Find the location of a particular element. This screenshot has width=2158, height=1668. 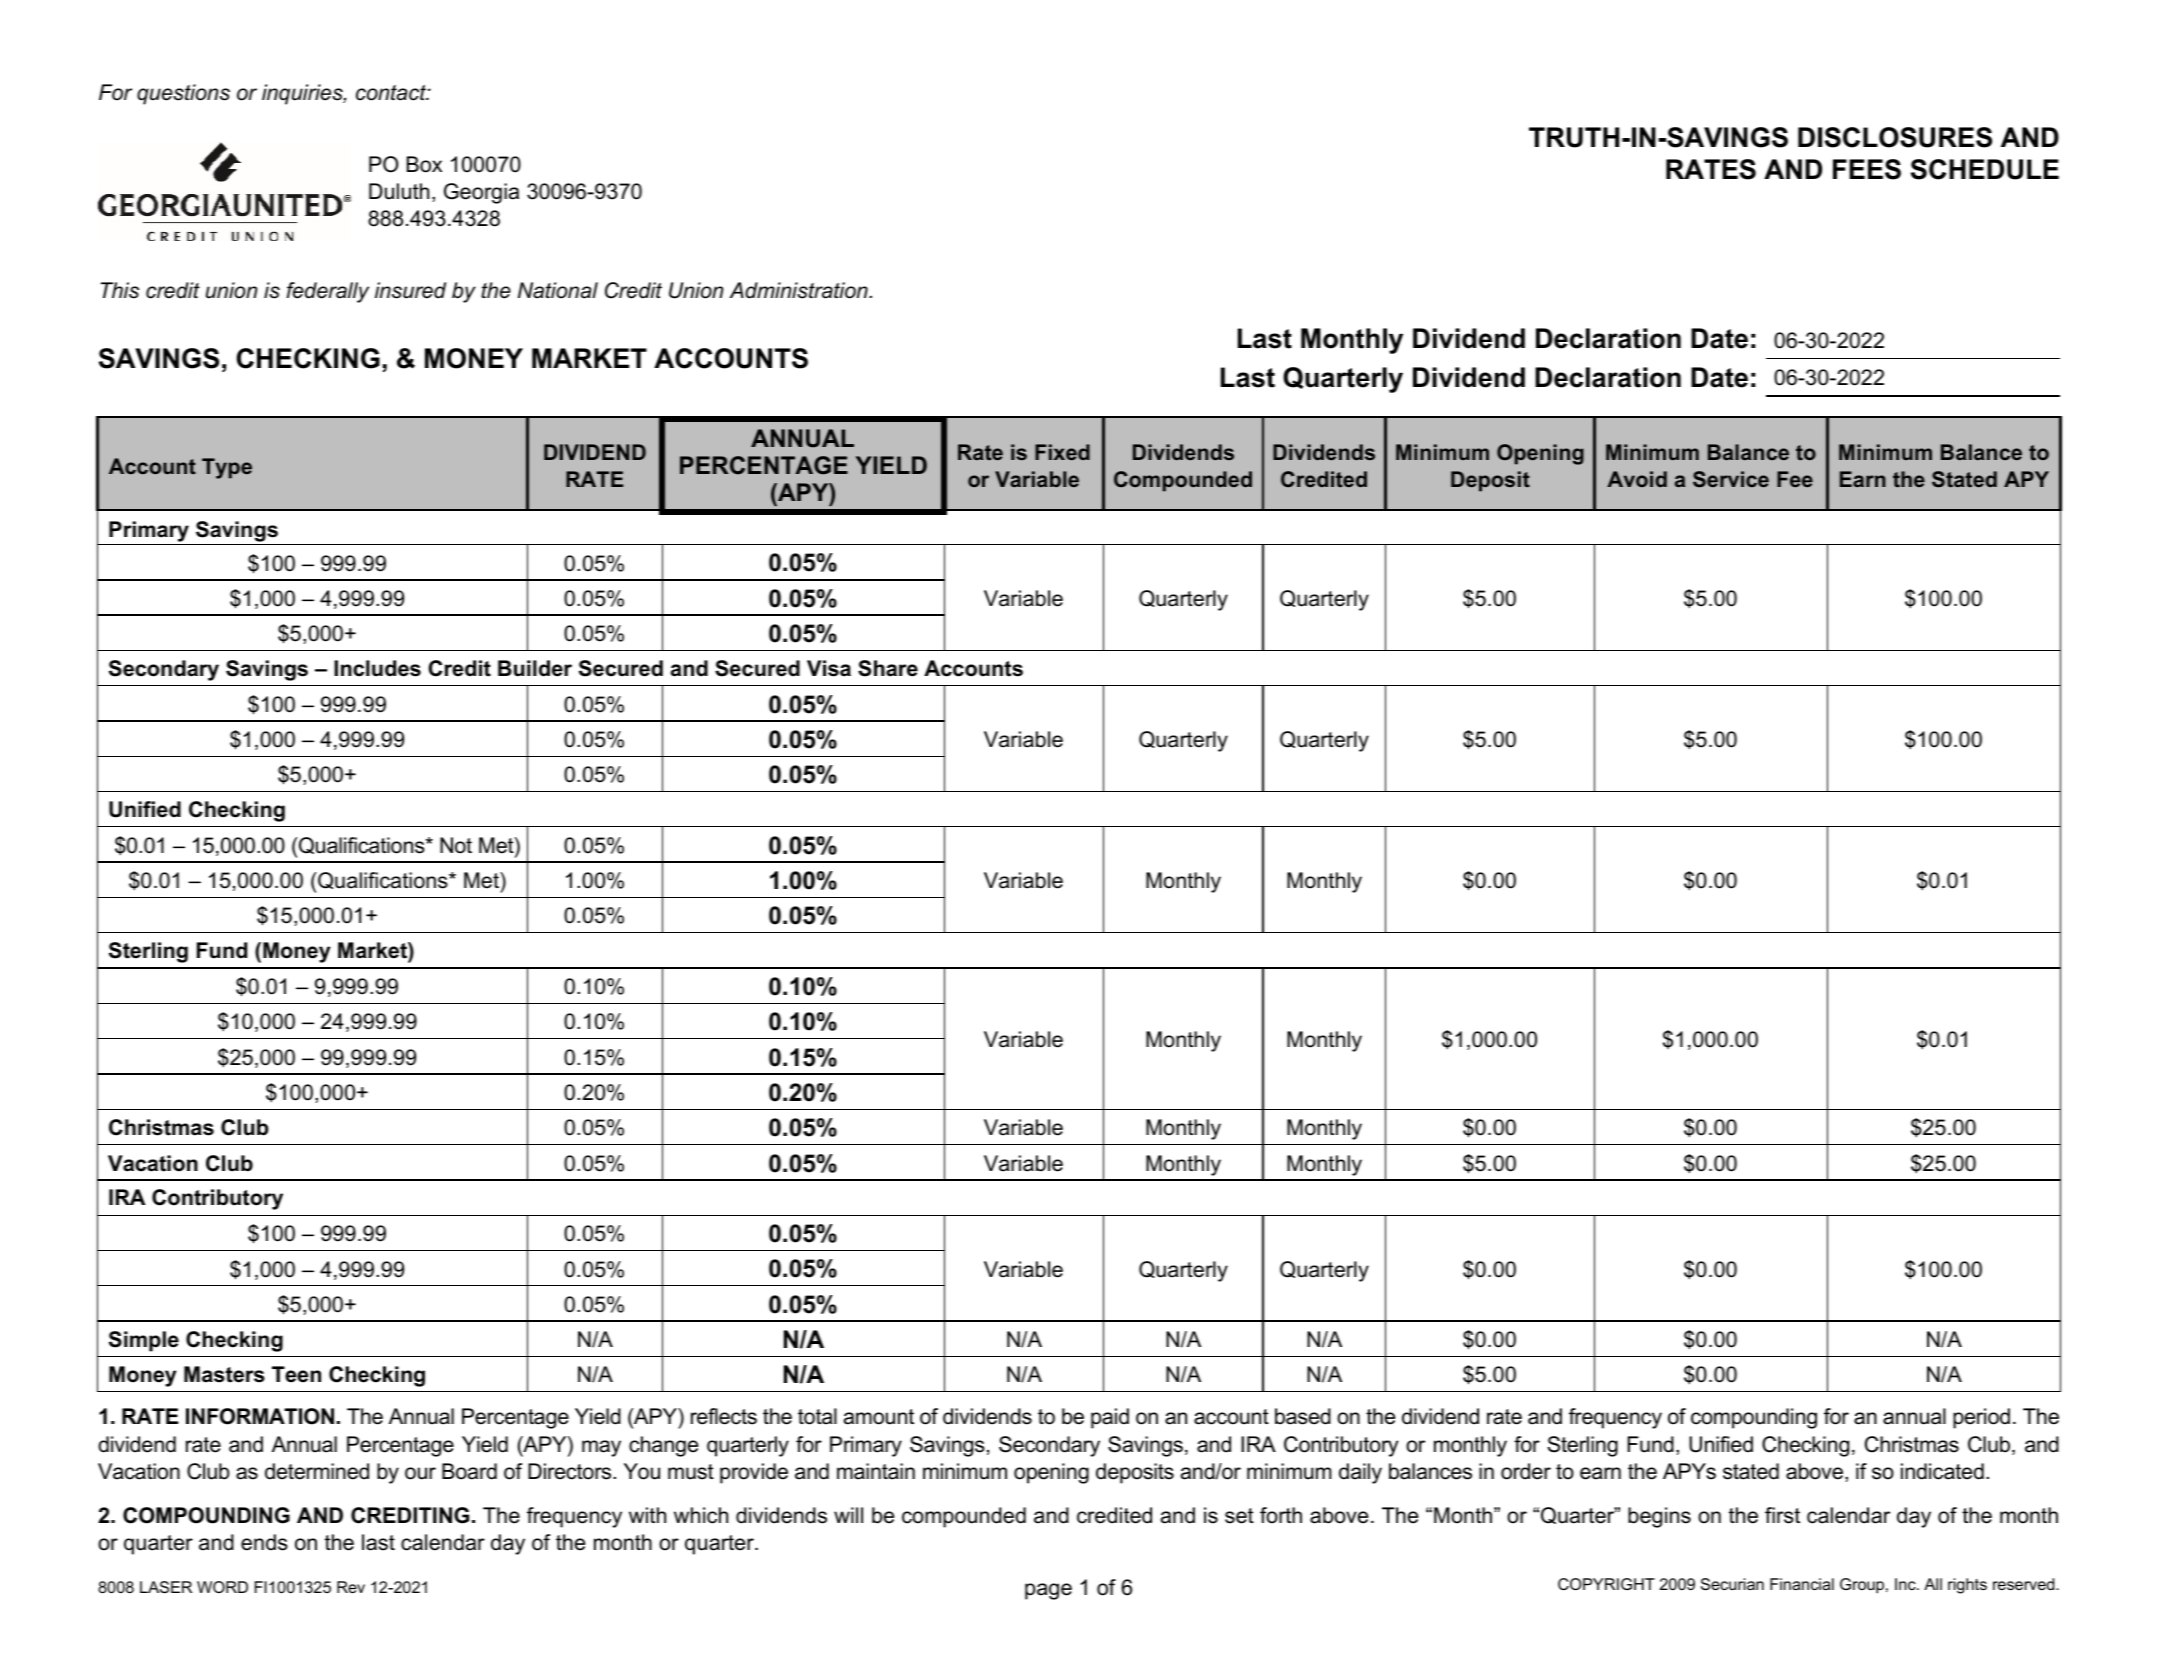

Administration is located at coordinates (800, 290).
